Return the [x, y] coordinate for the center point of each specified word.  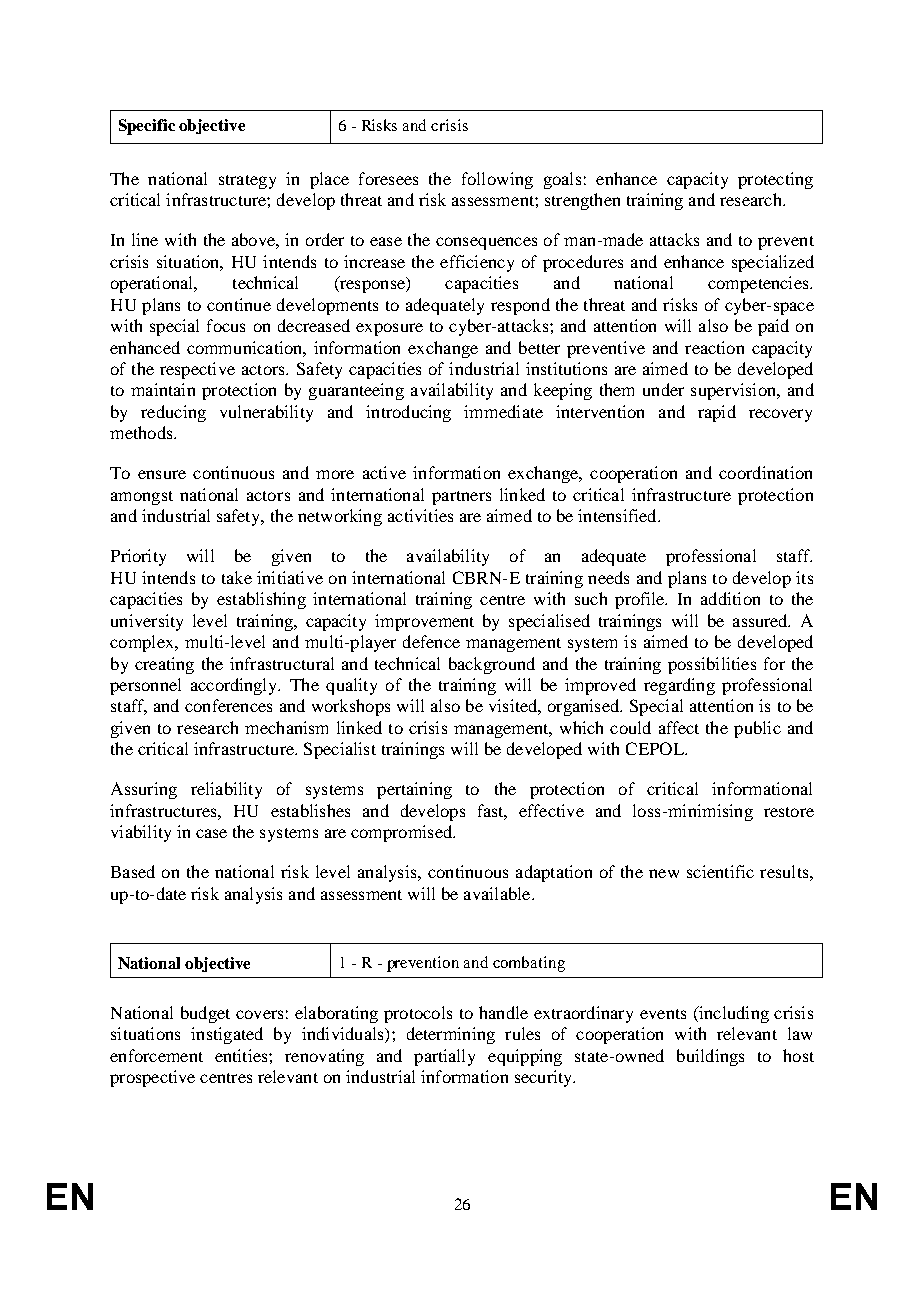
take [237, 577]
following [497, 180]
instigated [227, 1035]
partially [444, 1057]
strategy [247, 182]
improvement [424, 622]
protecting [775, 180]
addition [730, 598]
